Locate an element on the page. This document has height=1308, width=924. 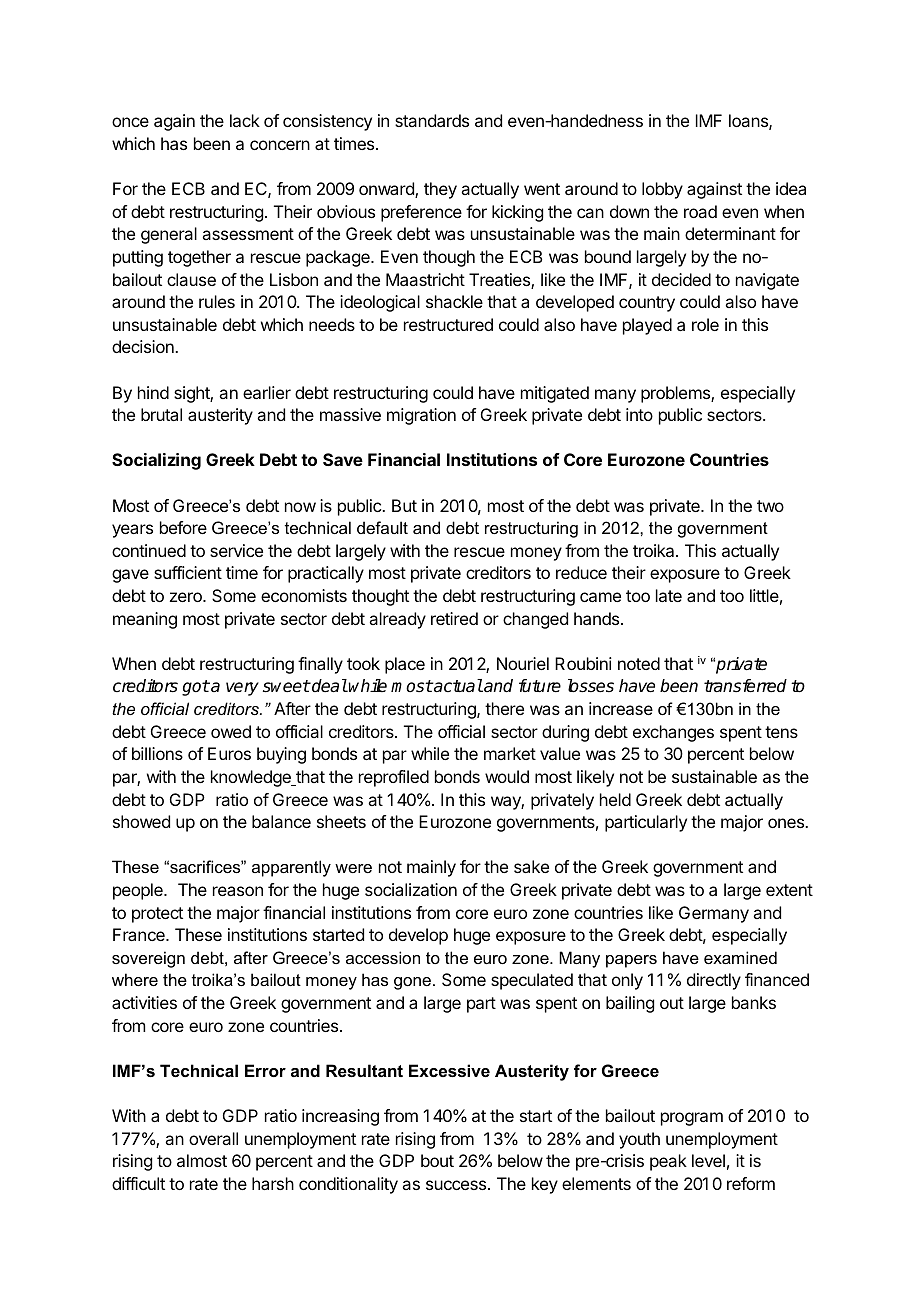
lack is located at coordinates (245, 120).
